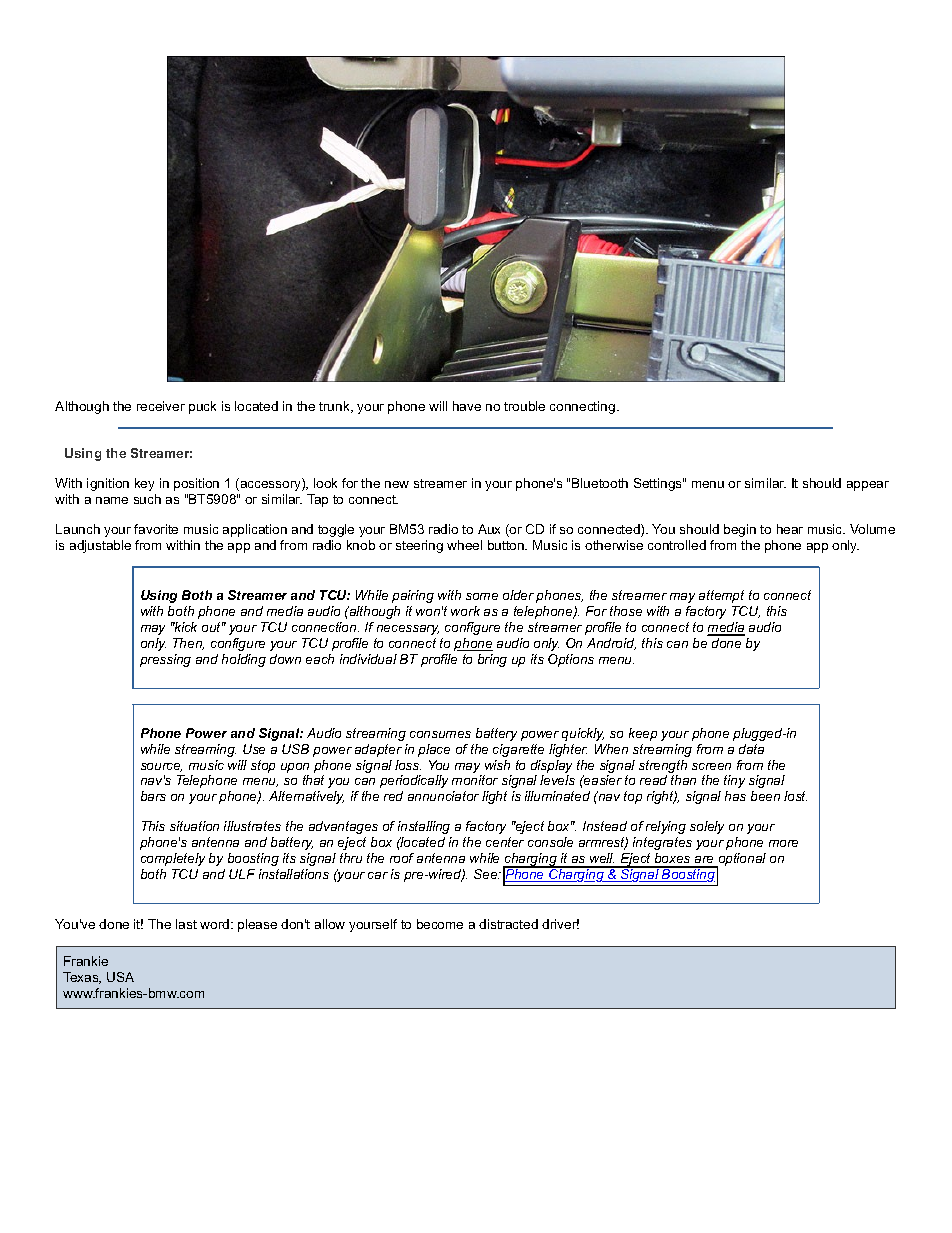 Image resolution: width=952 pixels, height=1233 pixels. What do you see at coordinates (721, 596) in the page?
I see `attempt` at bounding box center [721, 596].
